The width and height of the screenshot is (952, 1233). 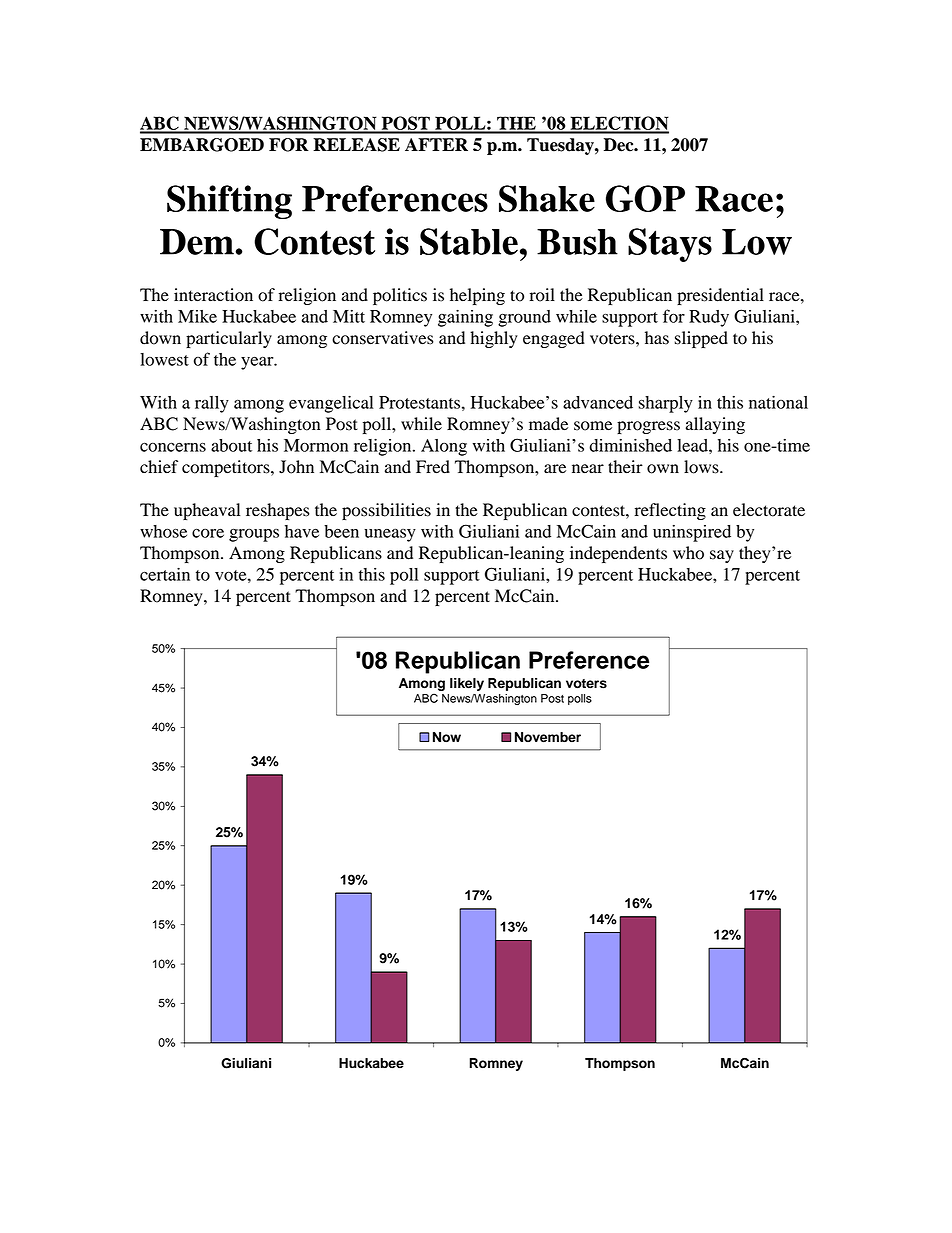 I want to click on likely, so click(x=467, y=684).
